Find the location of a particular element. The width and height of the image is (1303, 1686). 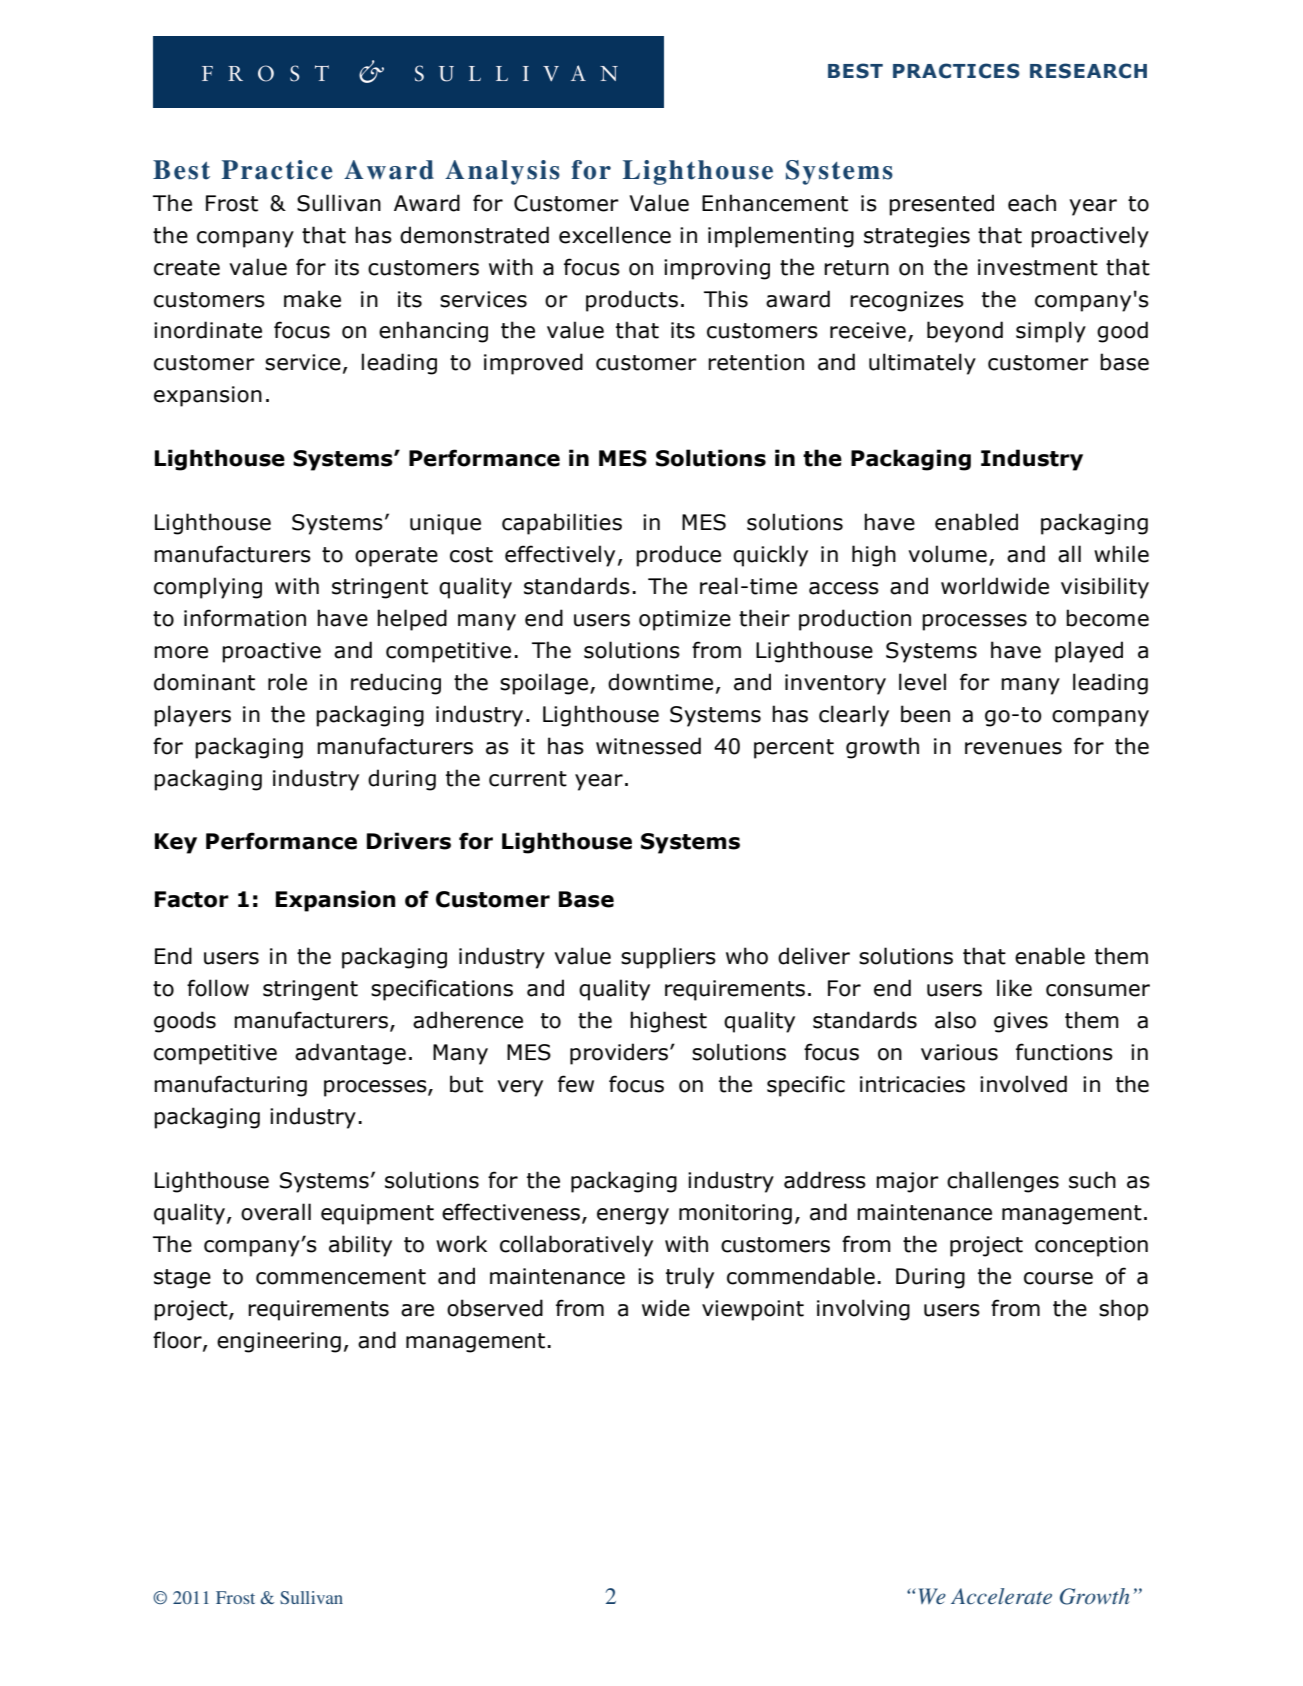

operate is located at coordinates (396, 557).
